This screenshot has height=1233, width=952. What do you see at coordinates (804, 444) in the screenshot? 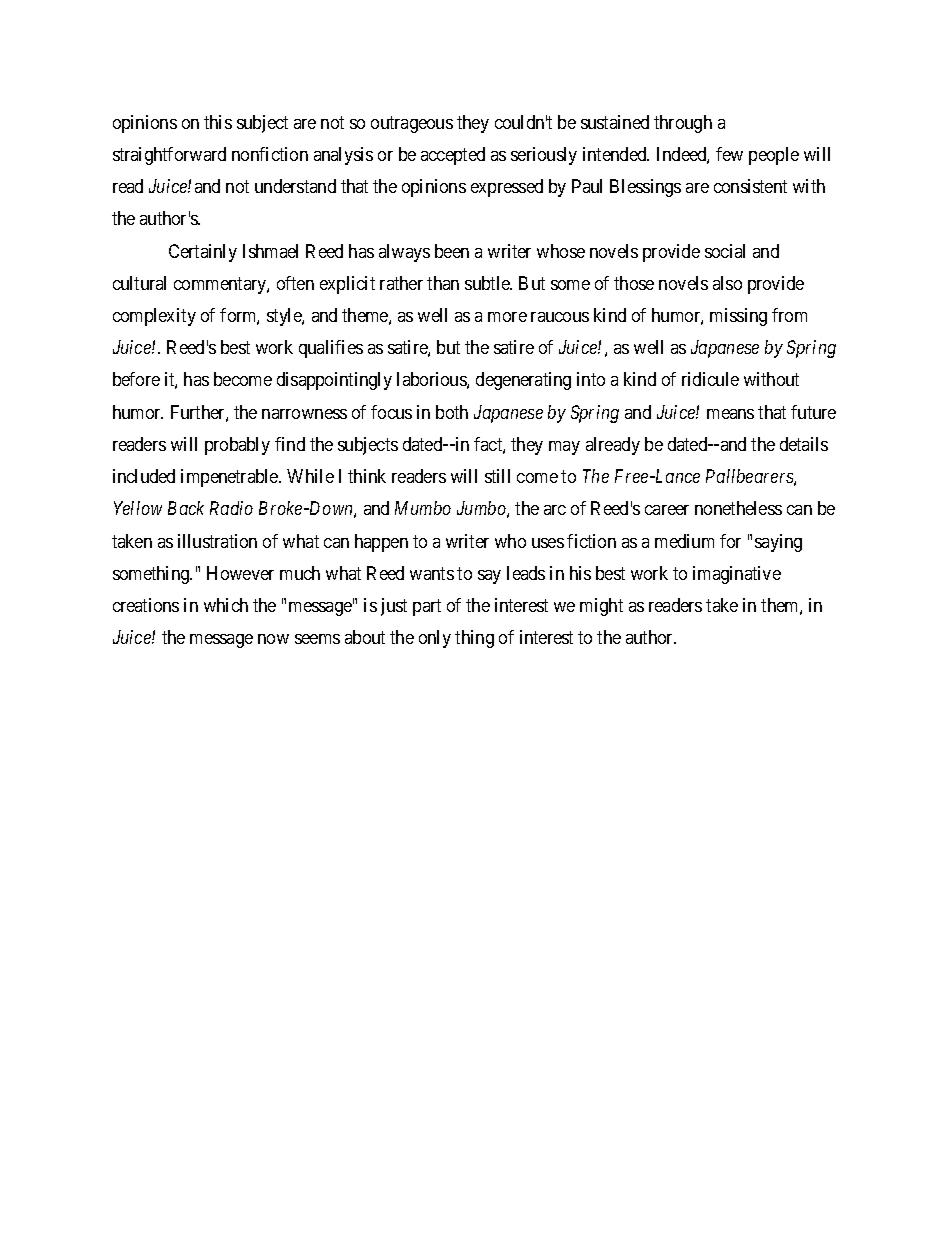
I see `details` at bounding box center [804, 444].
